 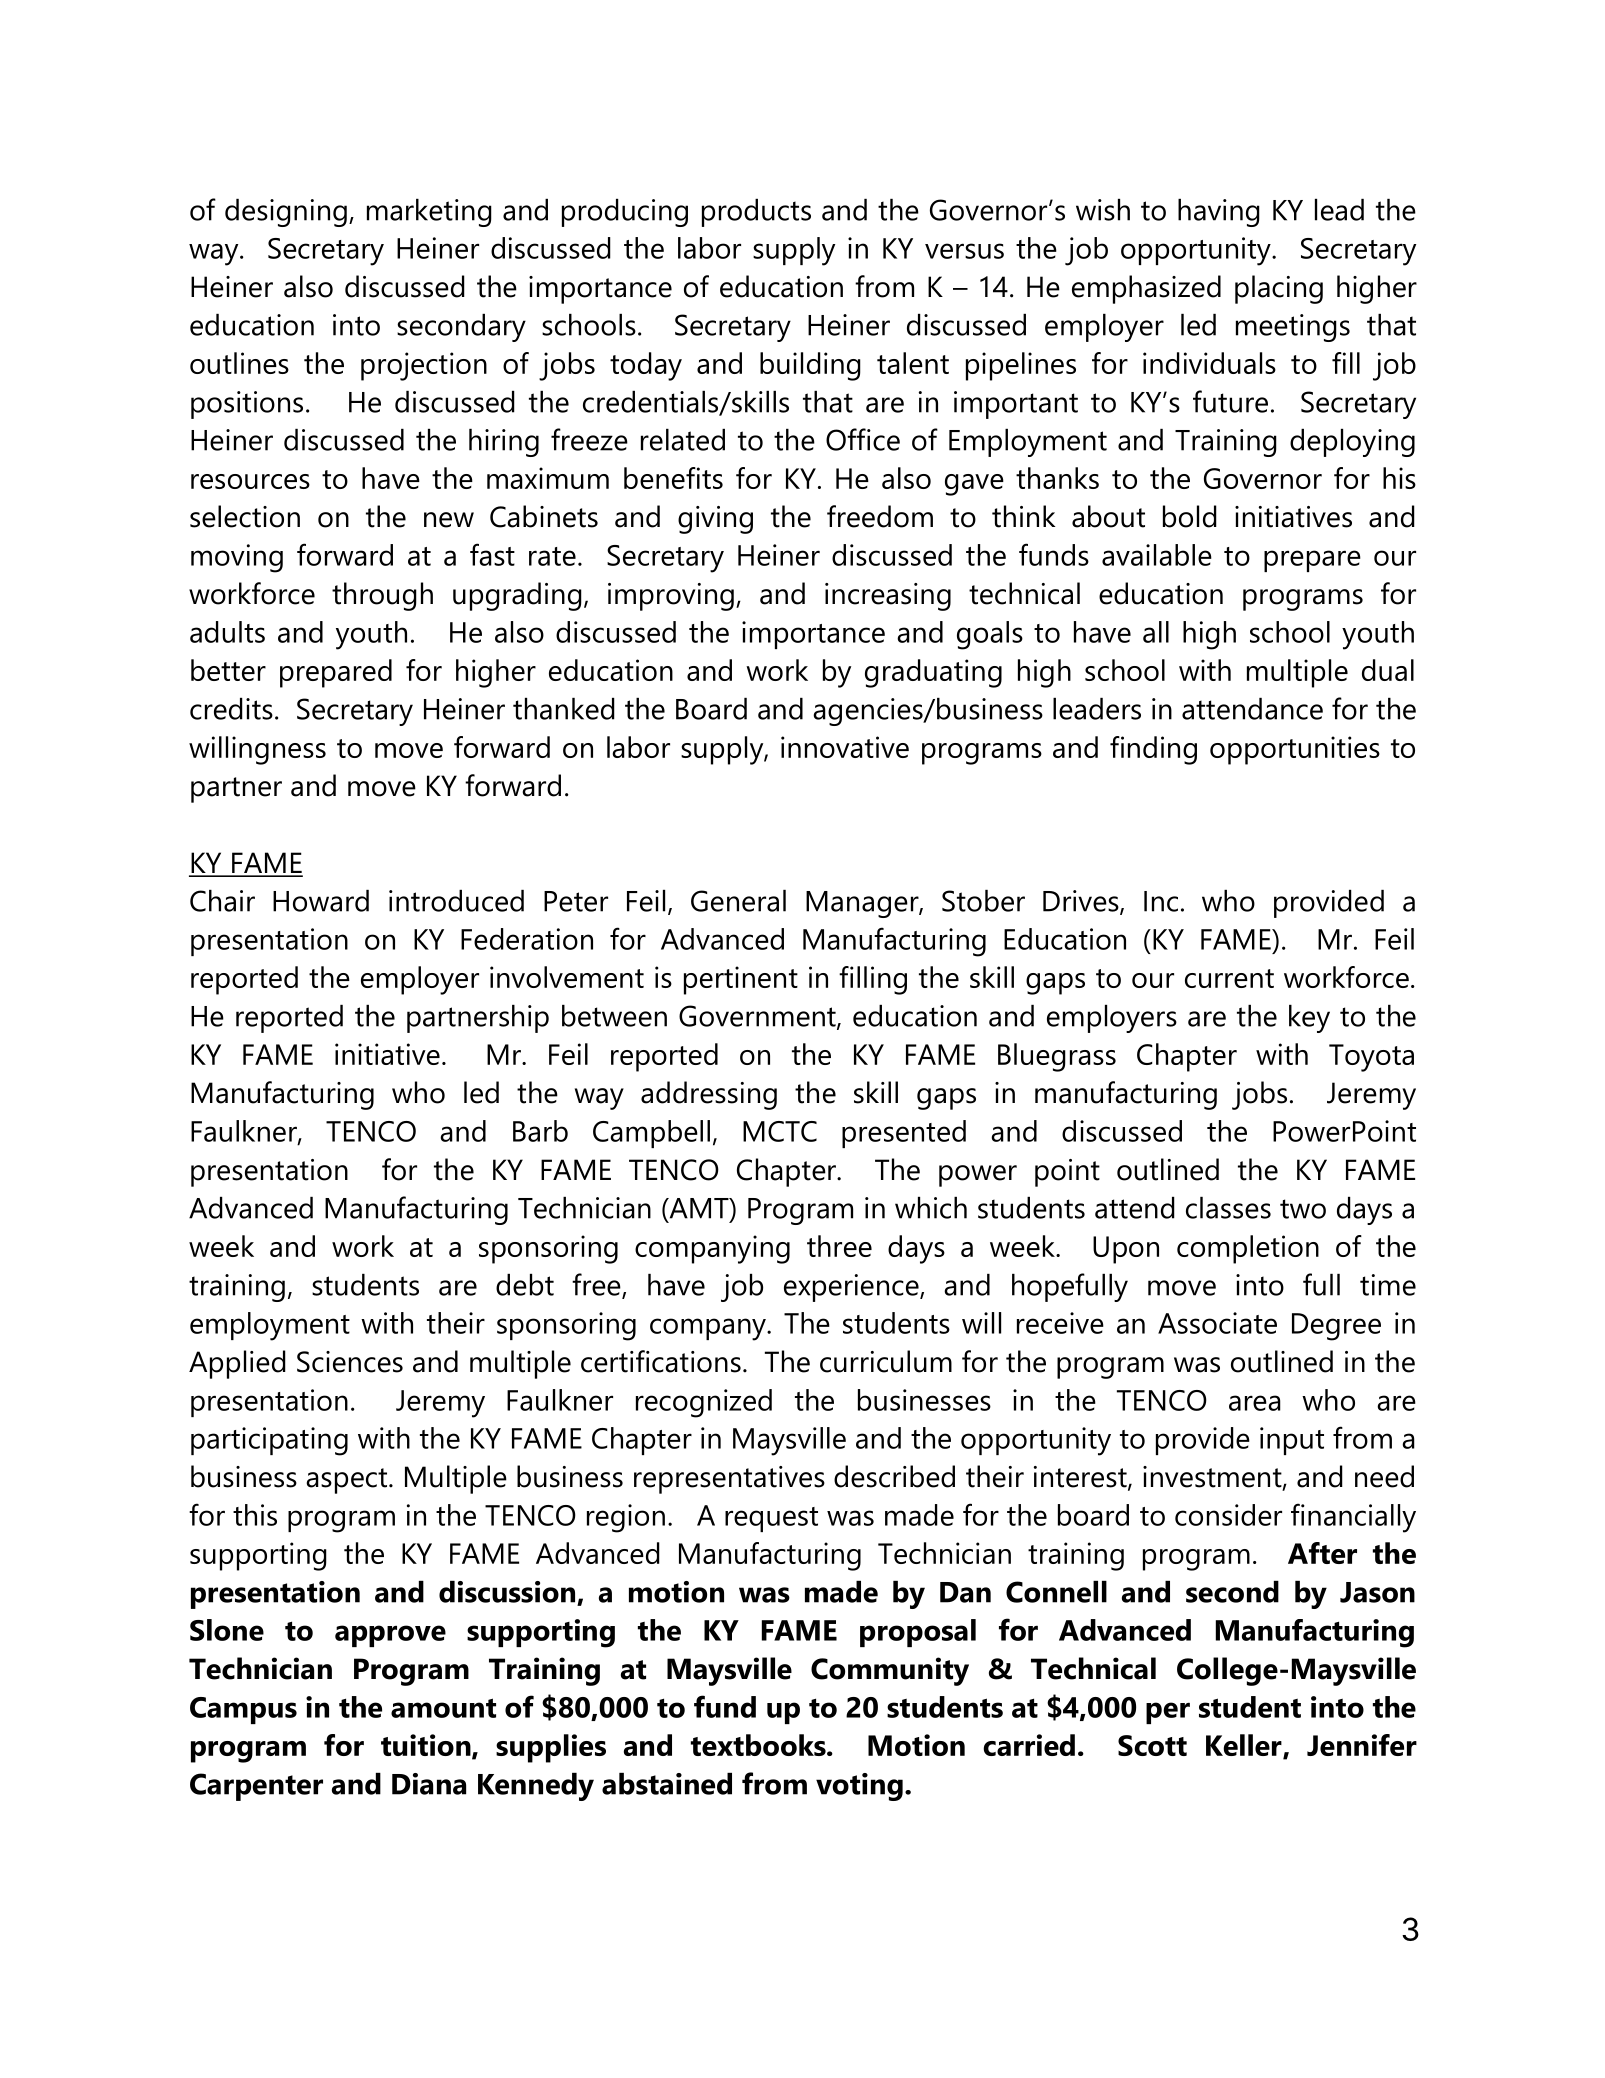 What do you see at coordinates (427, 1746) in the document?
I see `tuition` at bounding box center [427, 1746].
